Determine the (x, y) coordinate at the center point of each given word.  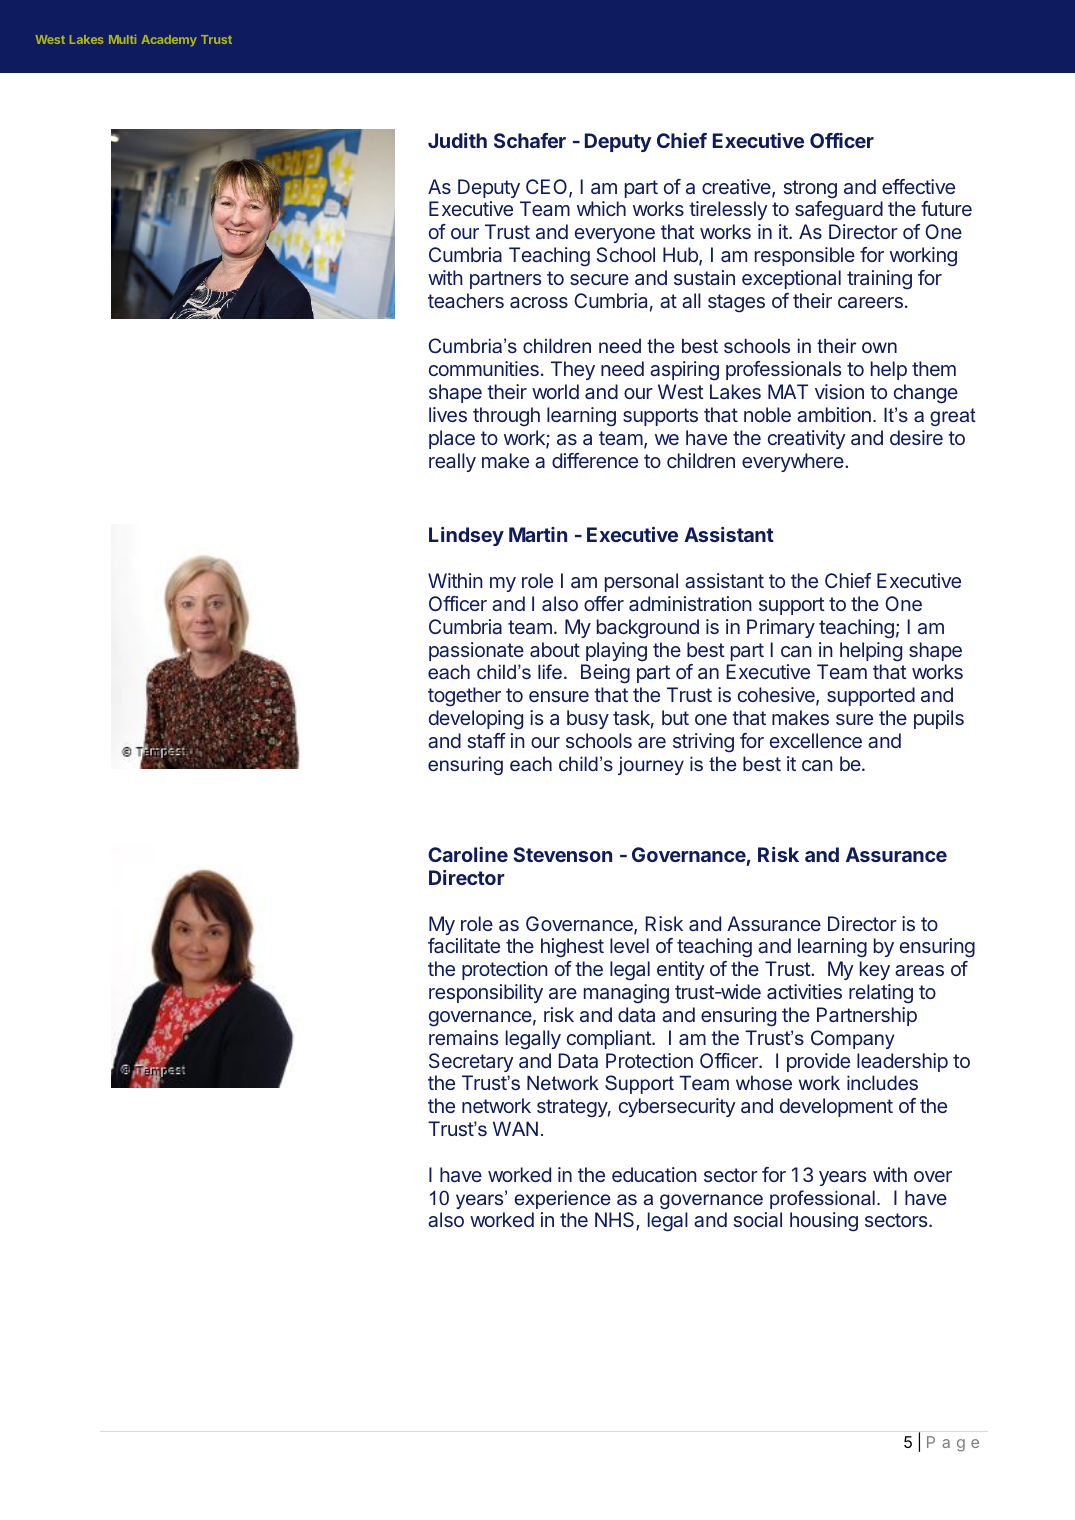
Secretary (471, 1062)
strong (810, 189)
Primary (781, 628)
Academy (169, 40)
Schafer (530, 140)
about (555, 649)
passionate (476, 651)
